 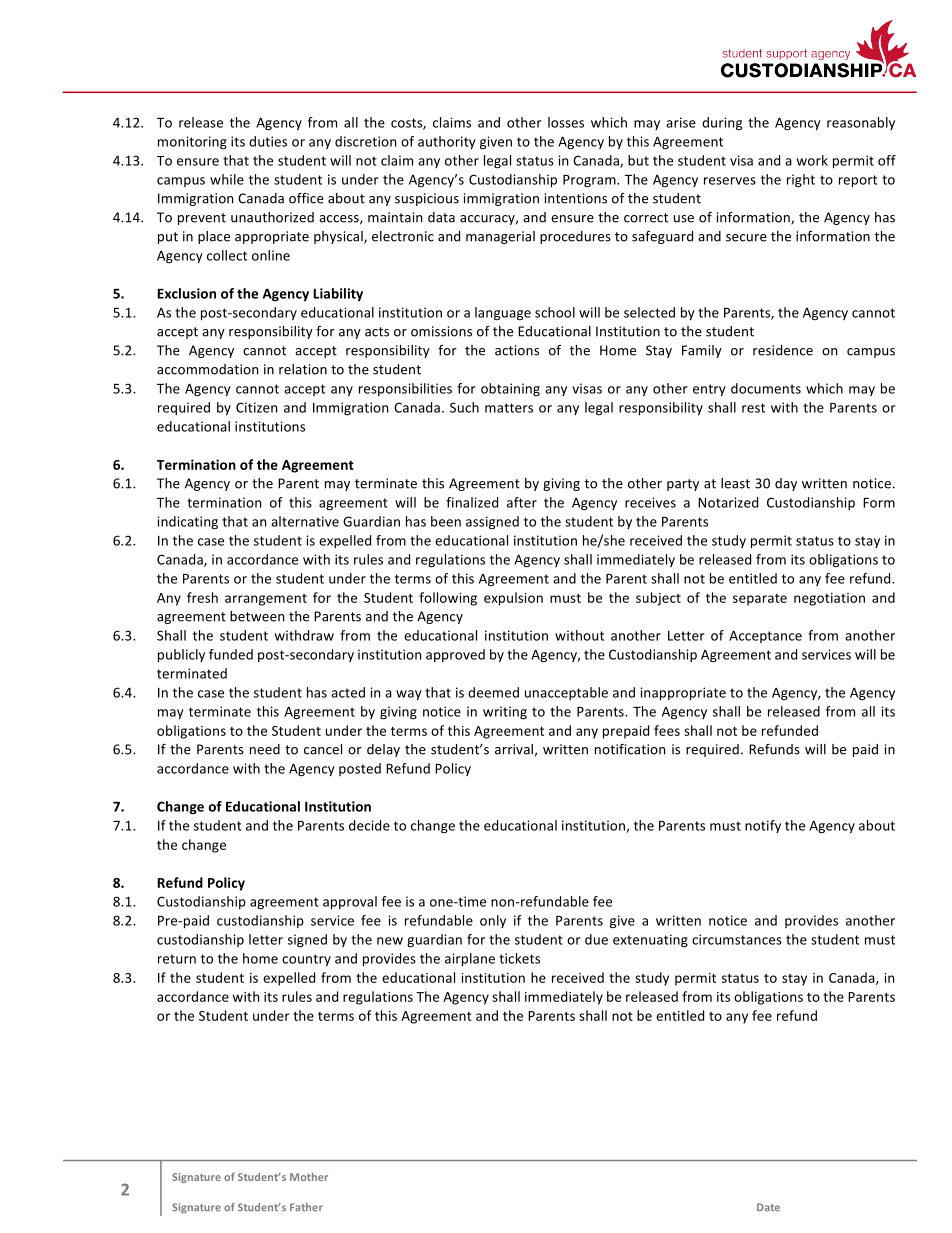 I want to click on Father, so click(x=306, y=1207).
